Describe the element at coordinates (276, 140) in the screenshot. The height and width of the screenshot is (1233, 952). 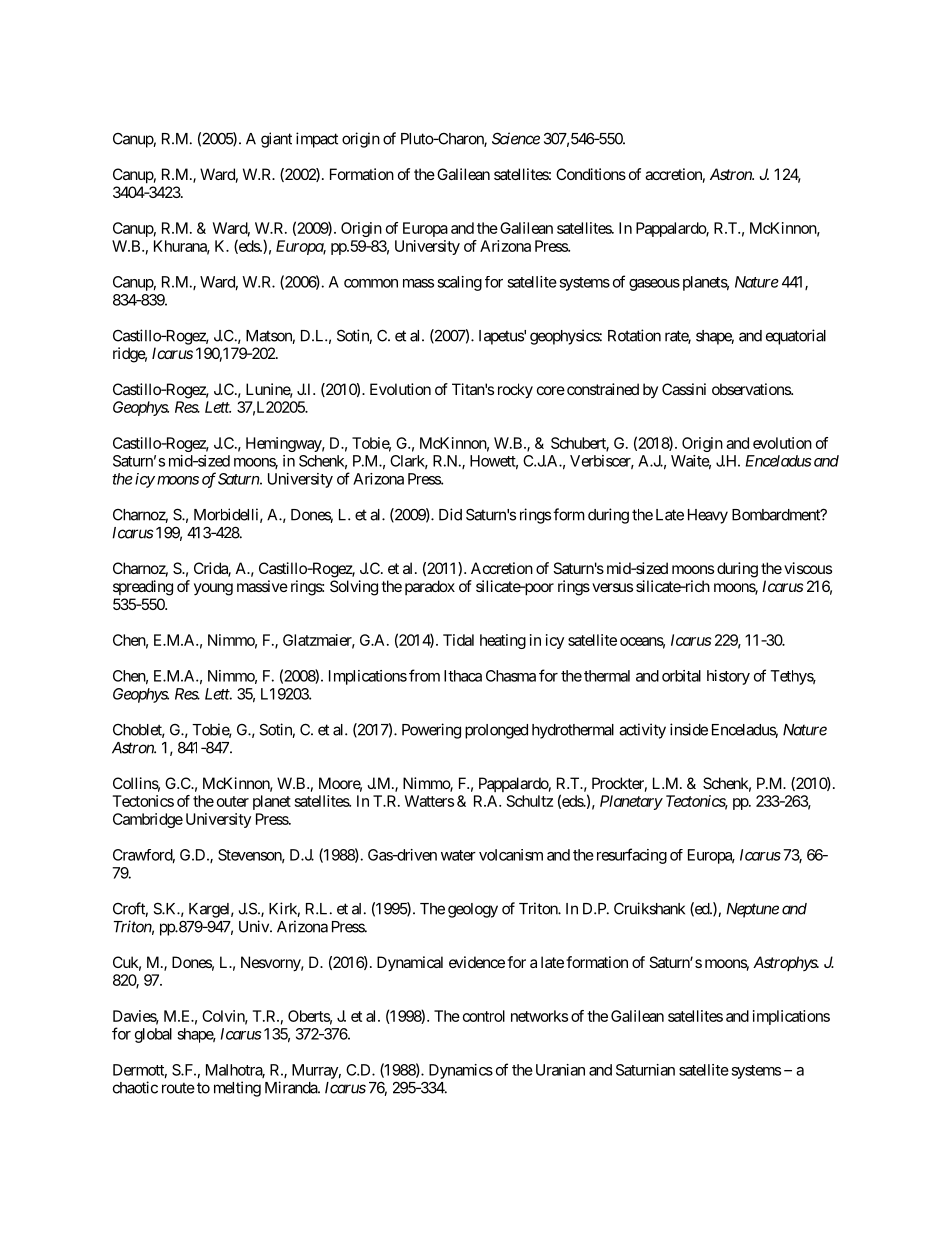
I see `giant` at that location.
